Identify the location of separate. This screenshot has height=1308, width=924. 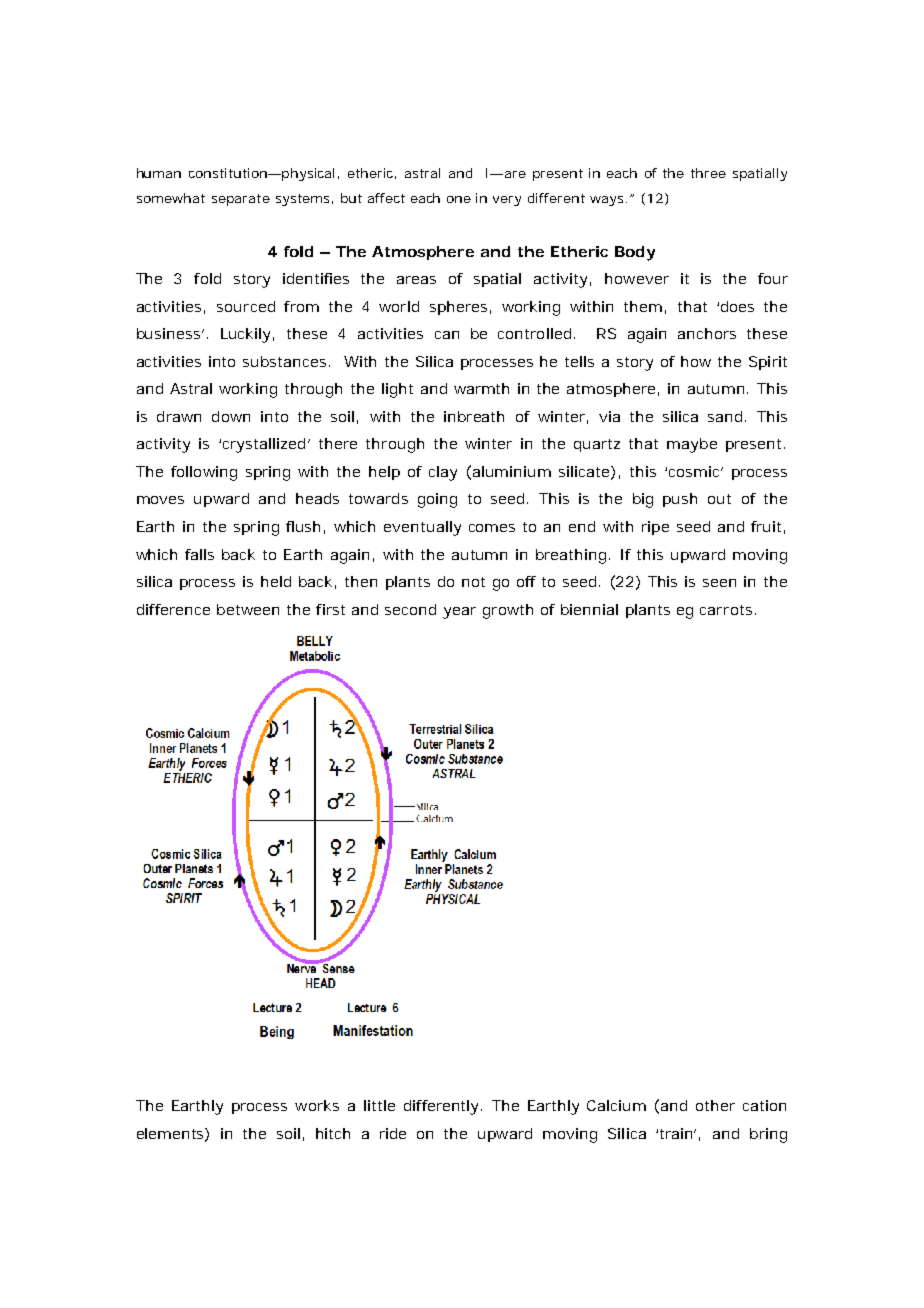
(241, 200).
